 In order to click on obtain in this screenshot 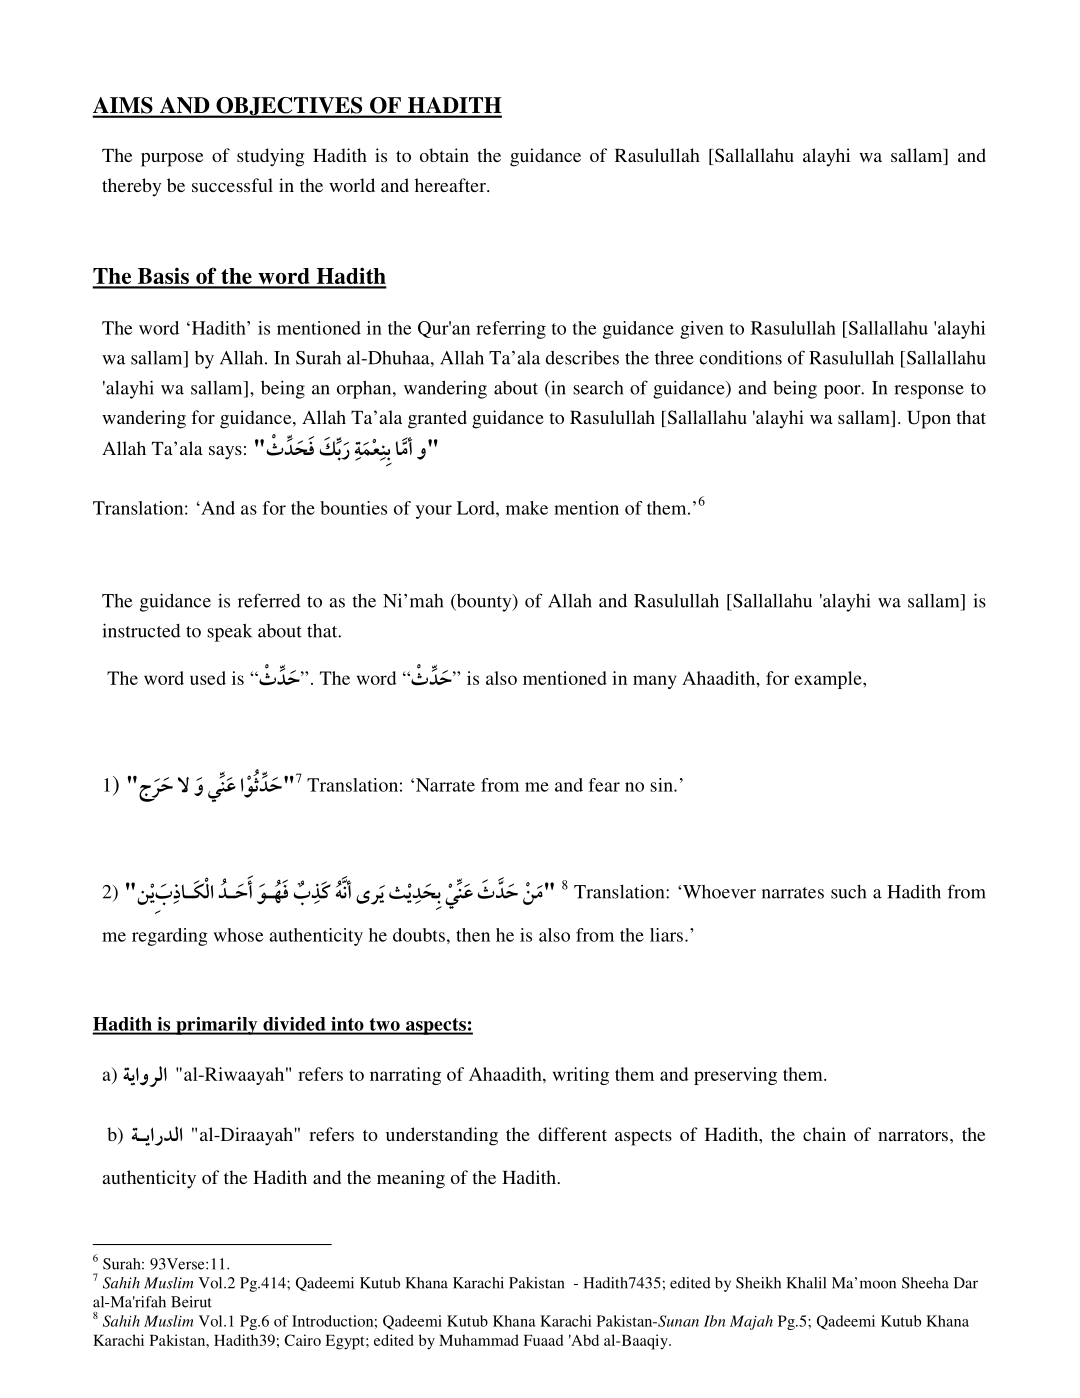, I will do `click(444, 155)`.
